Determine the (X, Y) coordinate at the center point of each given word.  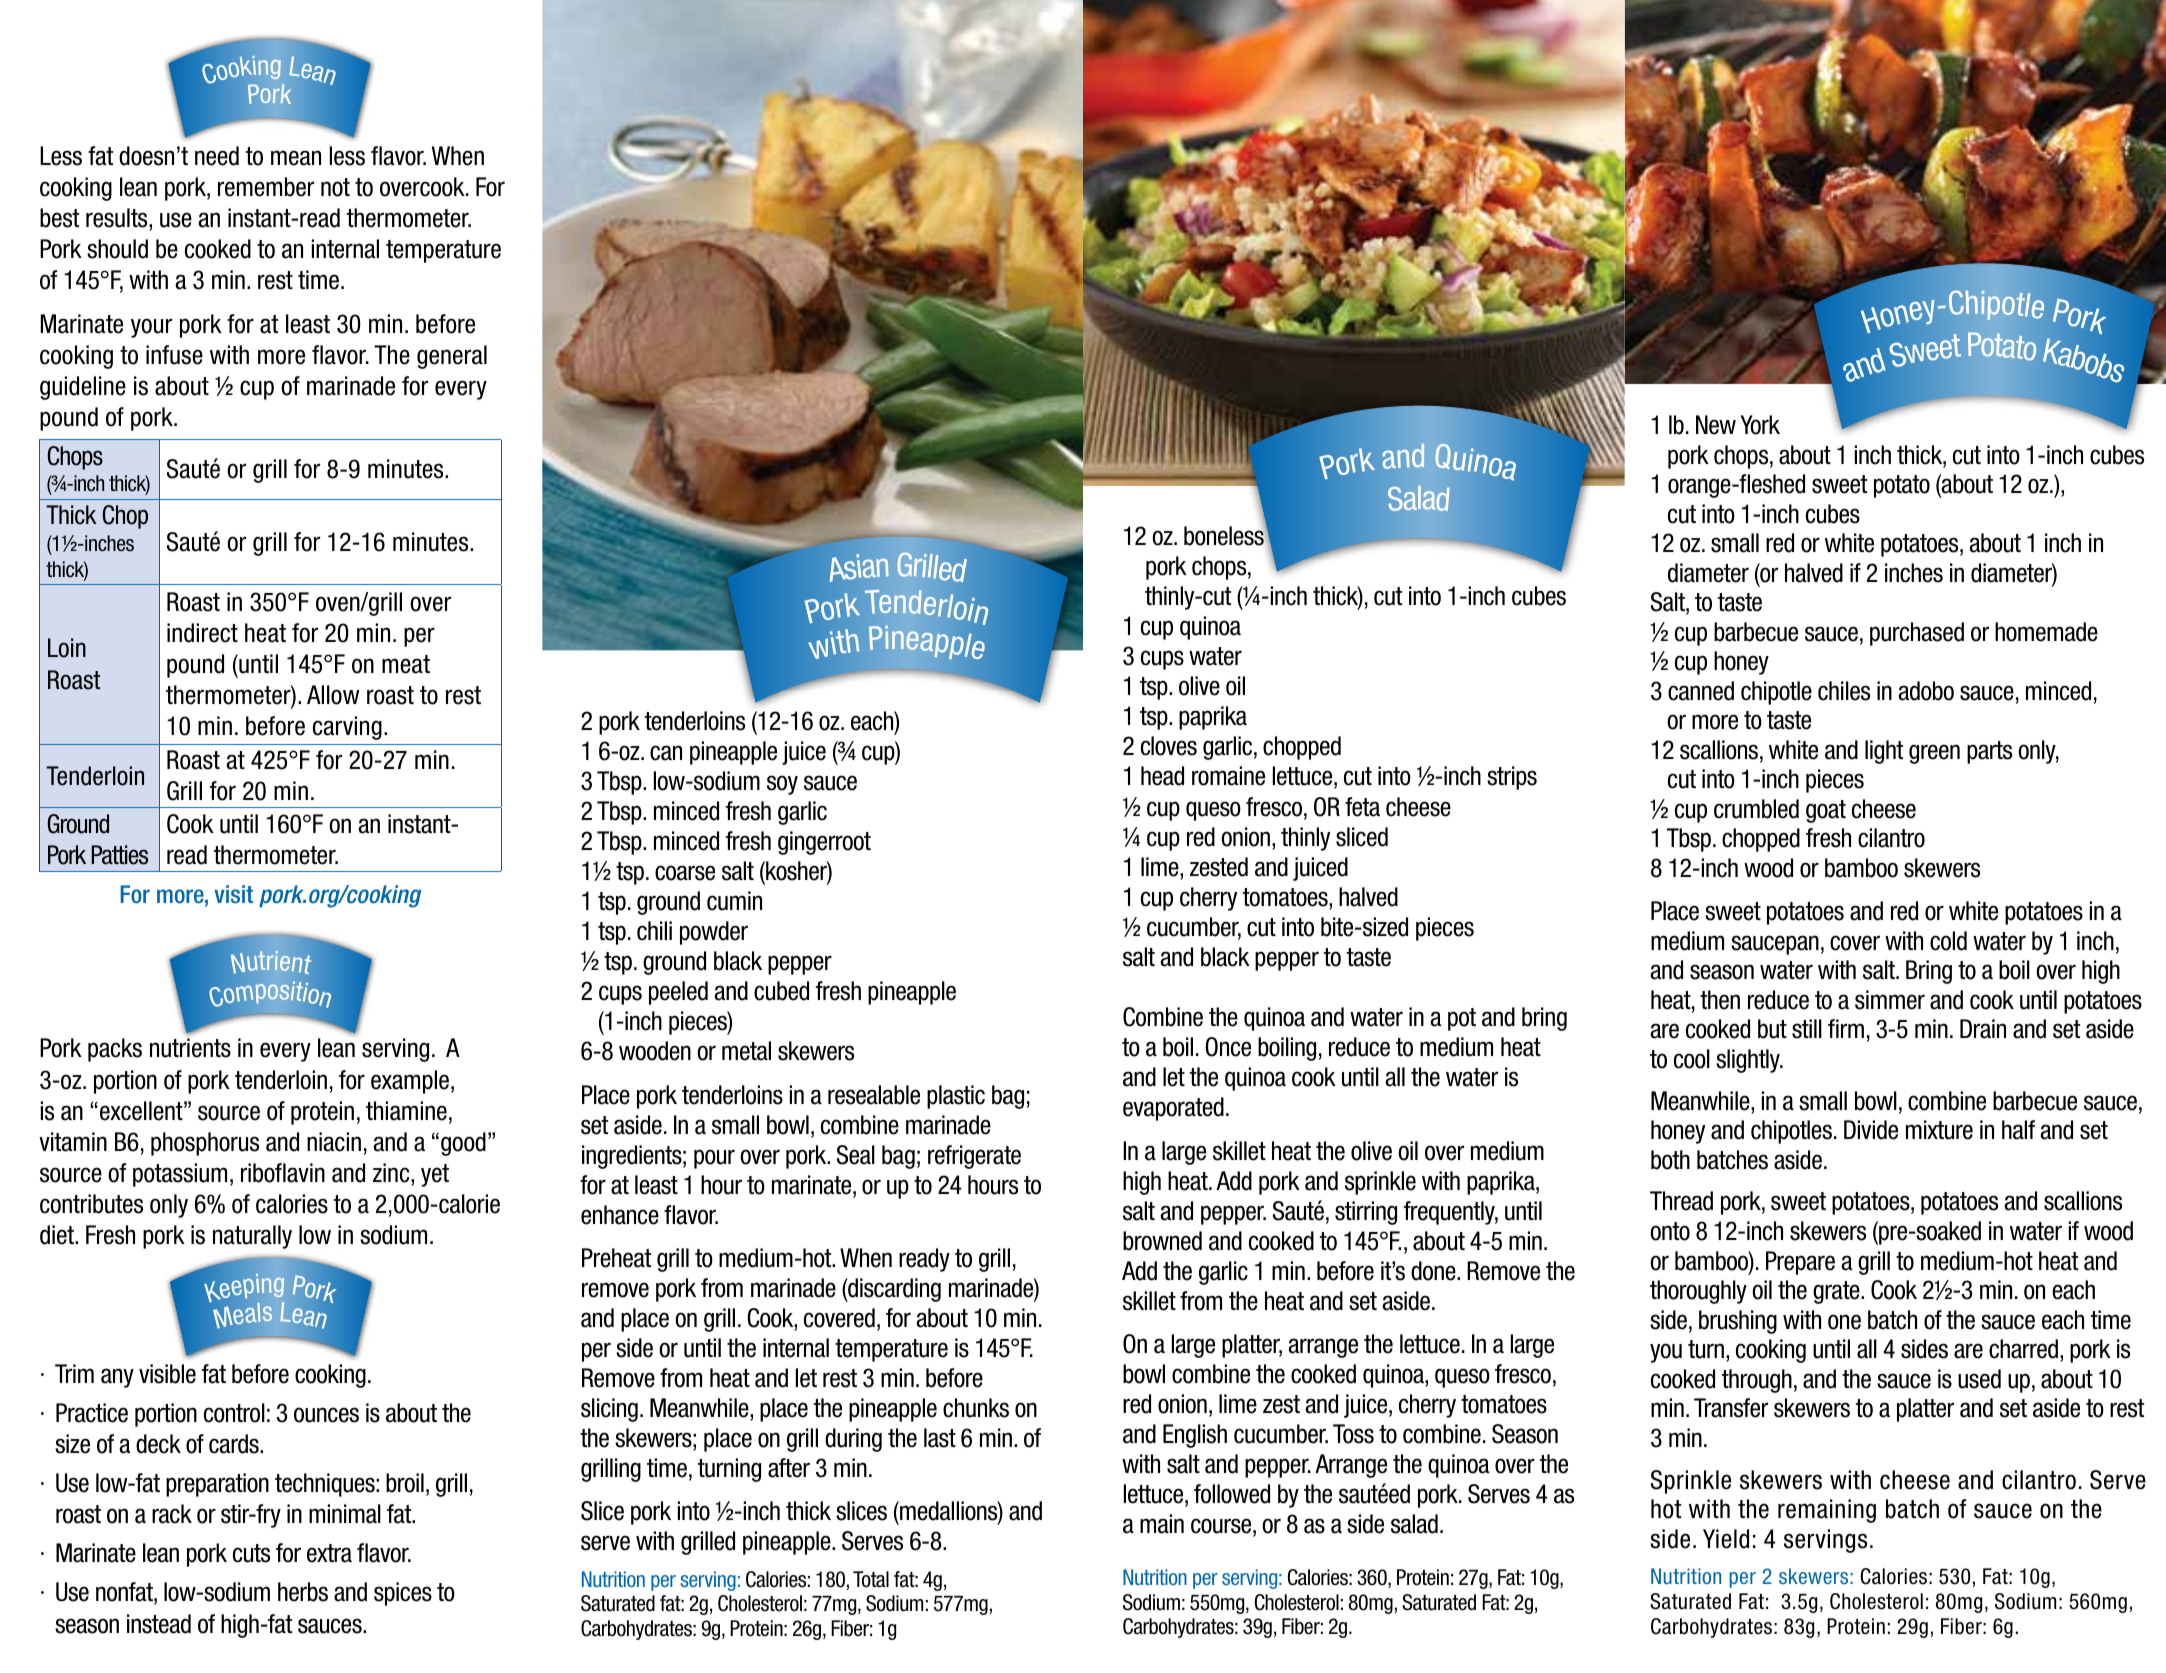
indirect (202, 633)
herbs (303, 1592)
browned (1162, 1241)
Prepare (1800, 1263)
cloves (1169, 746)
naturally (252, 1237)
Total (871, 1579)
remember (266, 187)
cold (1948, 941)
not (335, 187)
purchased (1917, 634)
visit (233, 894)
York (1760, 425)
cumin (734, 901)
